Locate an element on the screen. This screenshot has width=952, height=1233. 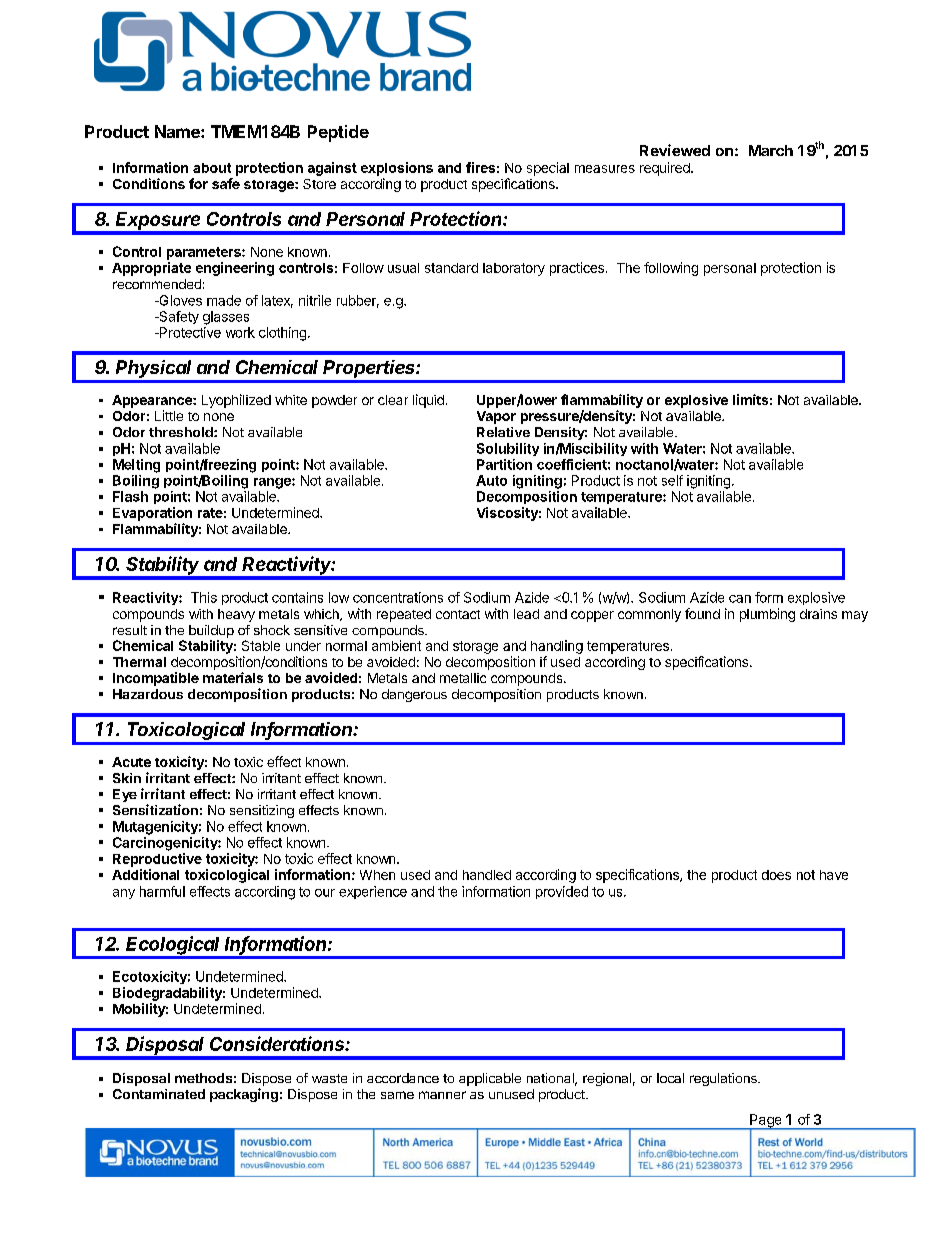
applicable is located at coordinates (490, 1079).
